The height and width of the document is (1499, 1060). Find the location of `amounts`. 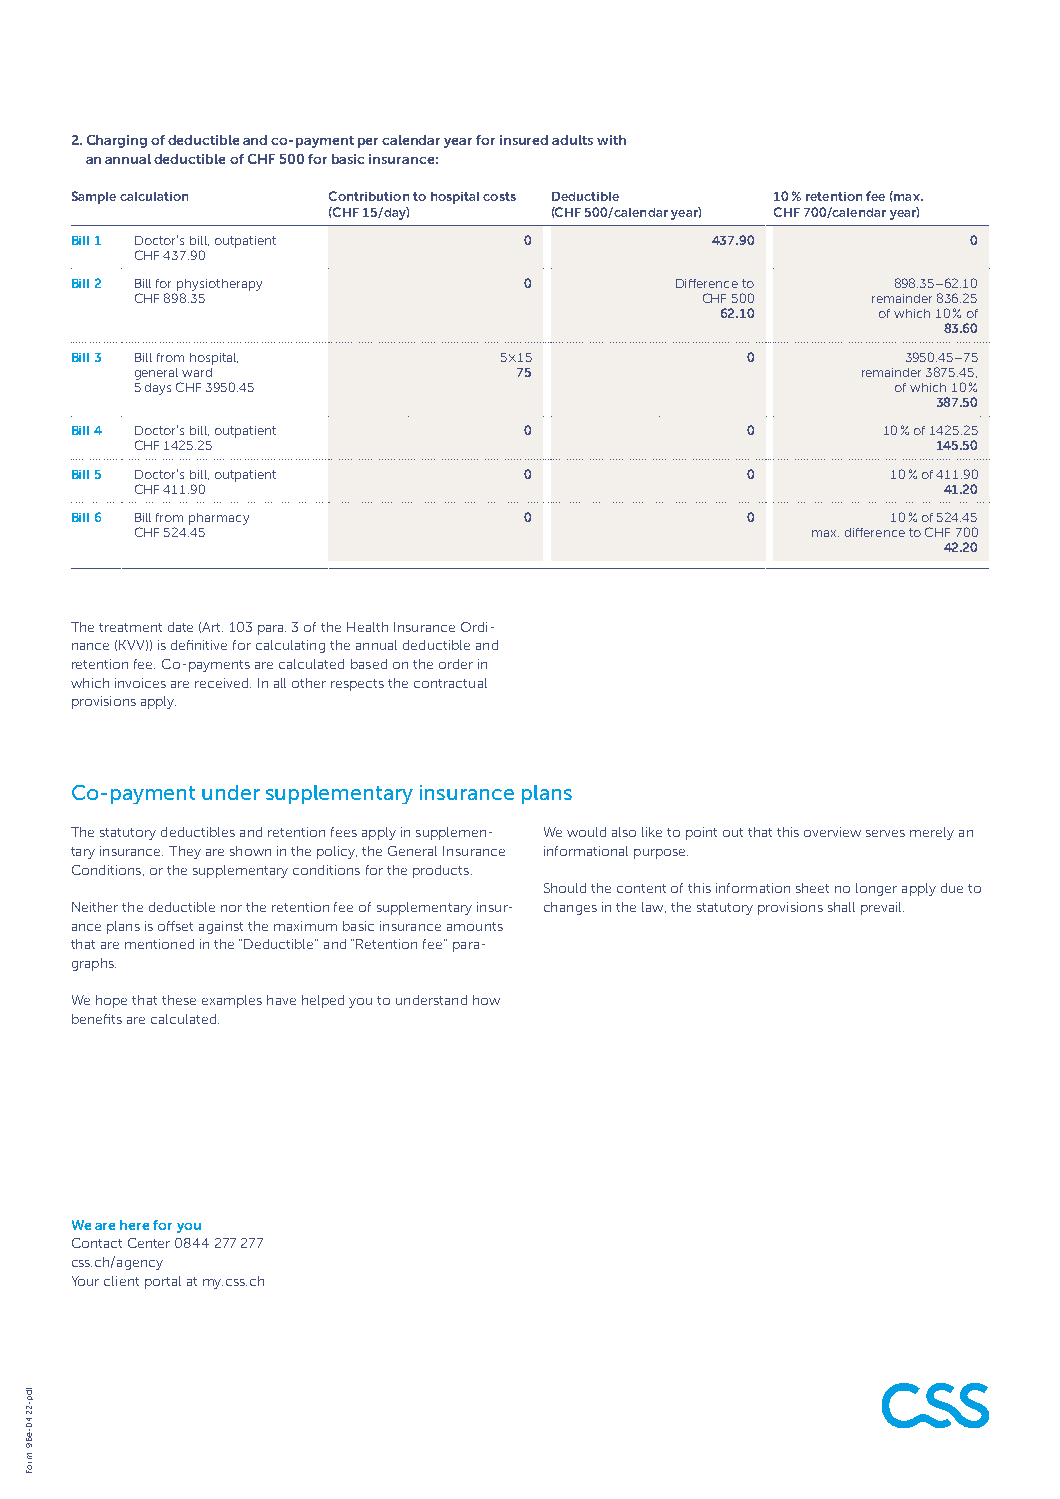

amounts is located at coordinates (475, 926).
